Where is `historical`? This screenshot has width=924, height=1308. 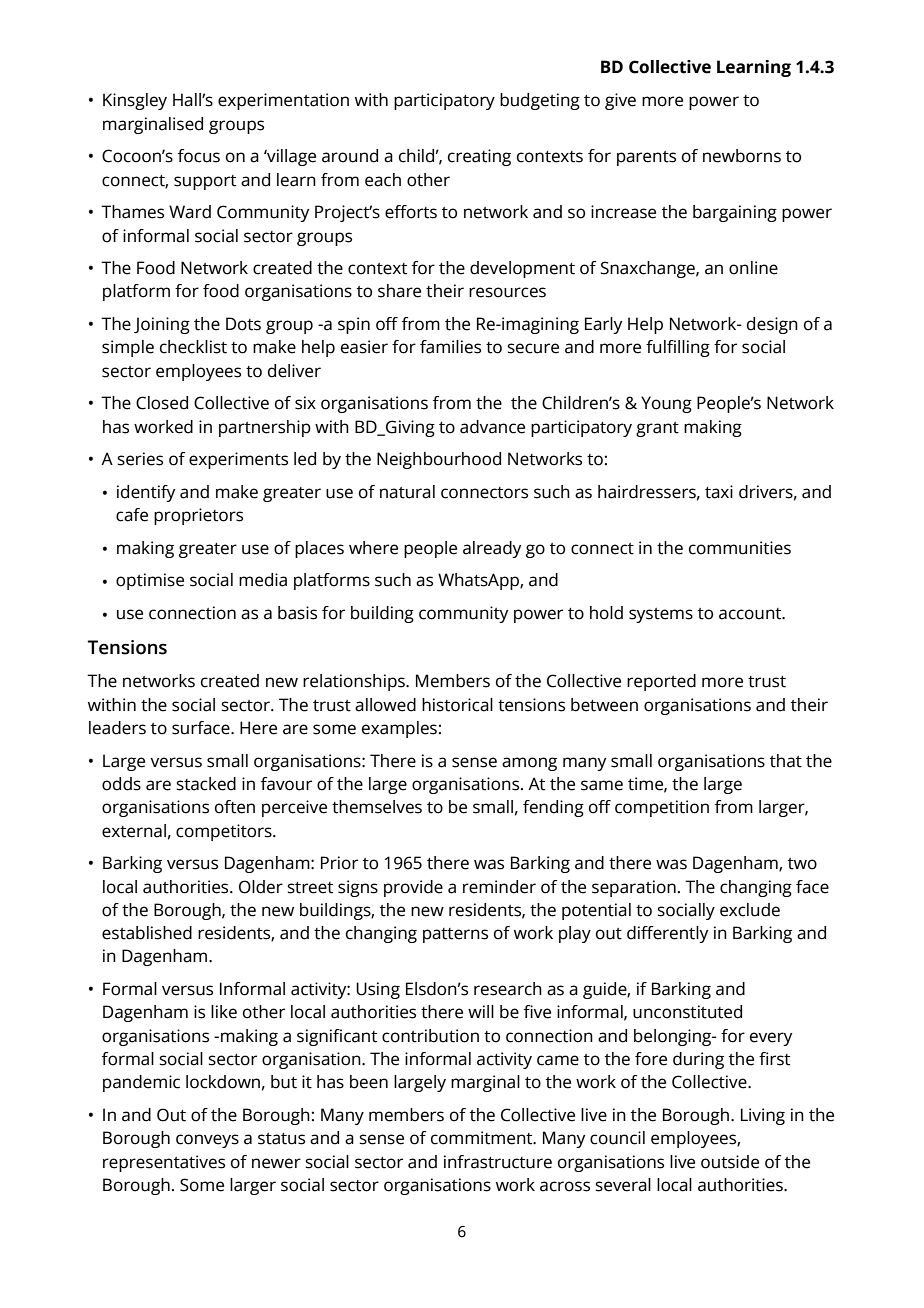
historical is located at coordinates (457, 705).
